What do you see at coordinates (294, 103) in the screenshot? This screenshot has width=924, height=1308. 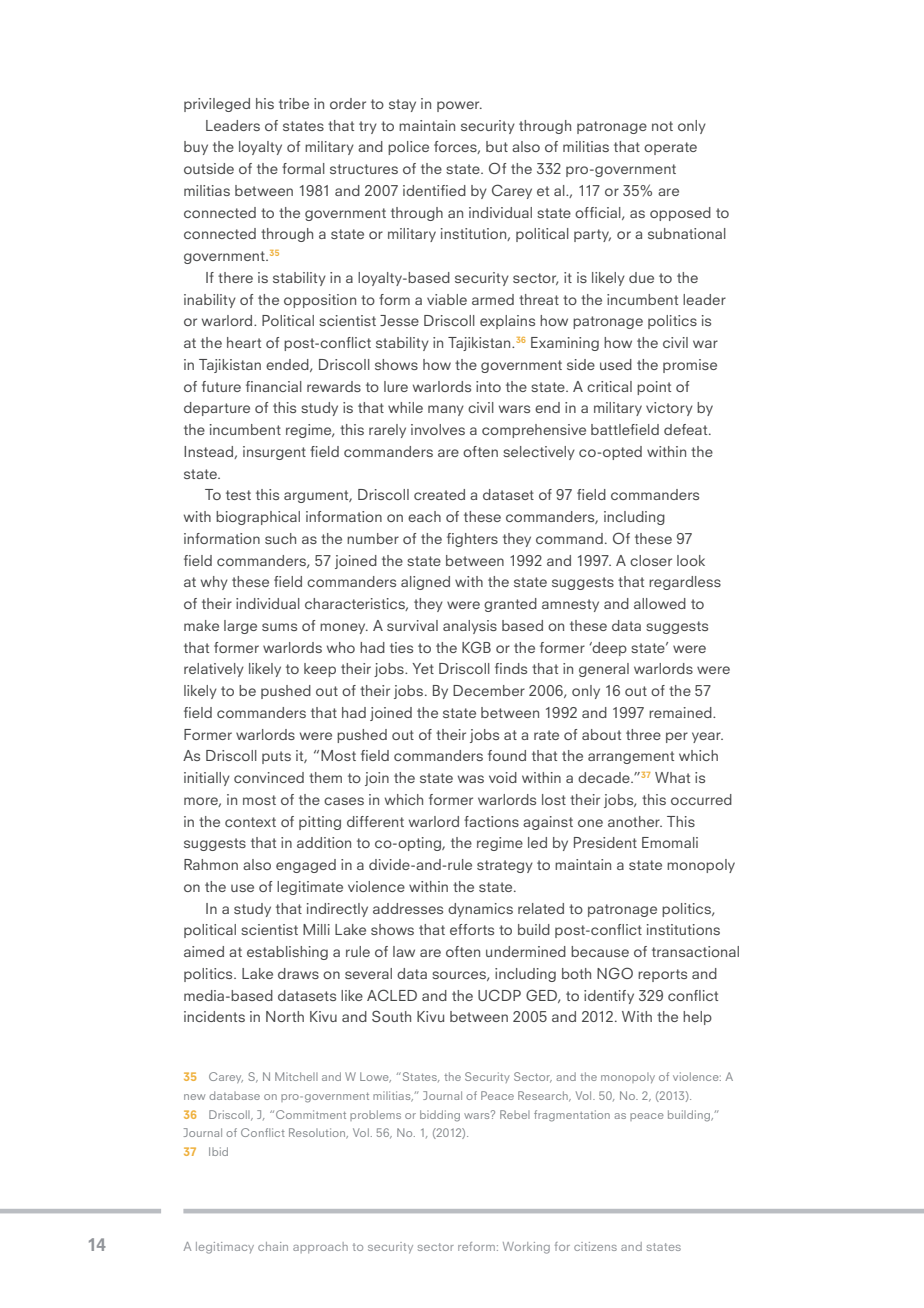 I see `tribe` at bounding box center [294, 103].
